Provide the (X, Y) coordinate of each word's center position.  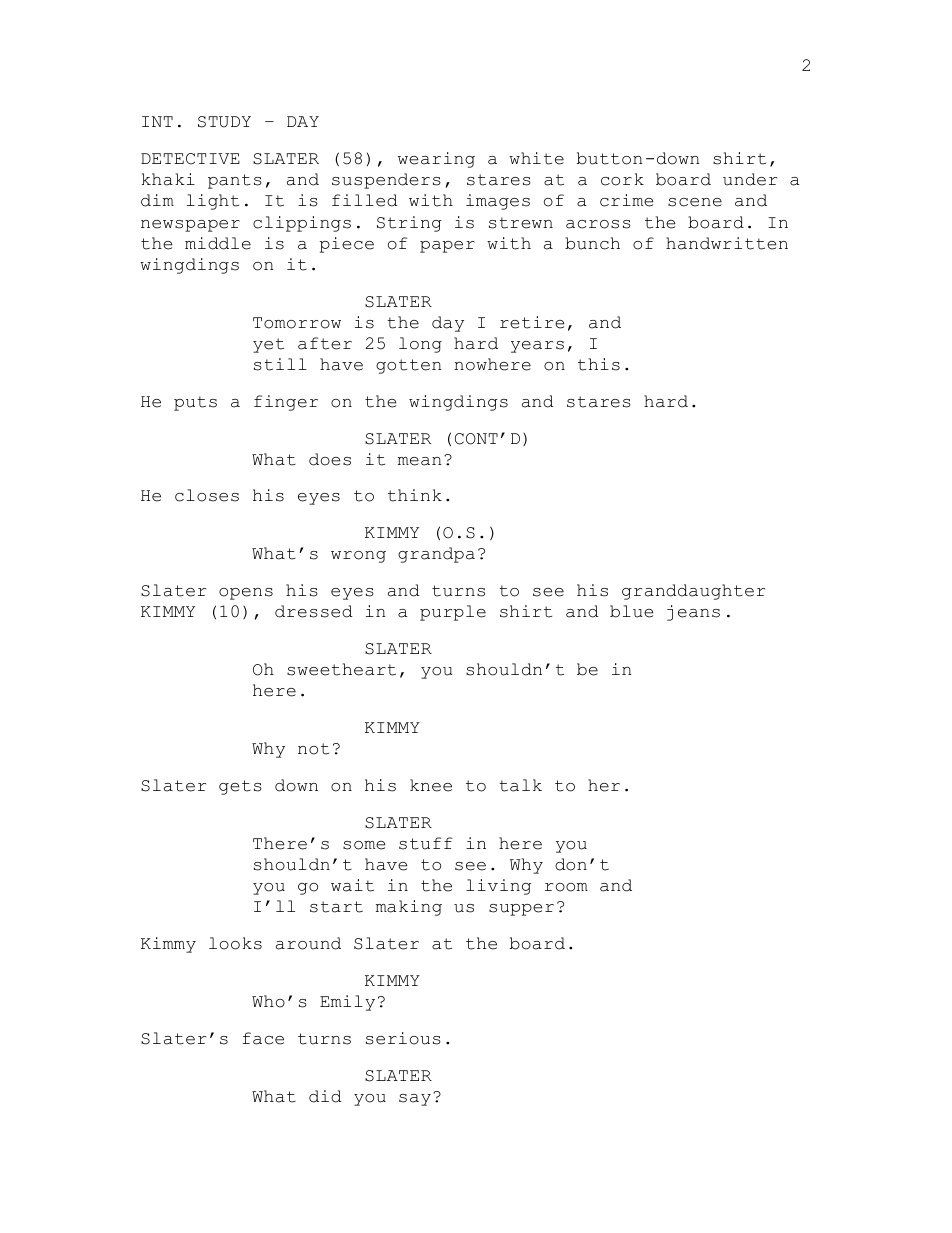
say (415, 1100)
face (263, 1038)
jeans (693, 613)
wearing (436, 160)
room (566, 887)
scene (695, 202)
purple (453, 613)
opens (246, 594)
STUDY (224, 122)
